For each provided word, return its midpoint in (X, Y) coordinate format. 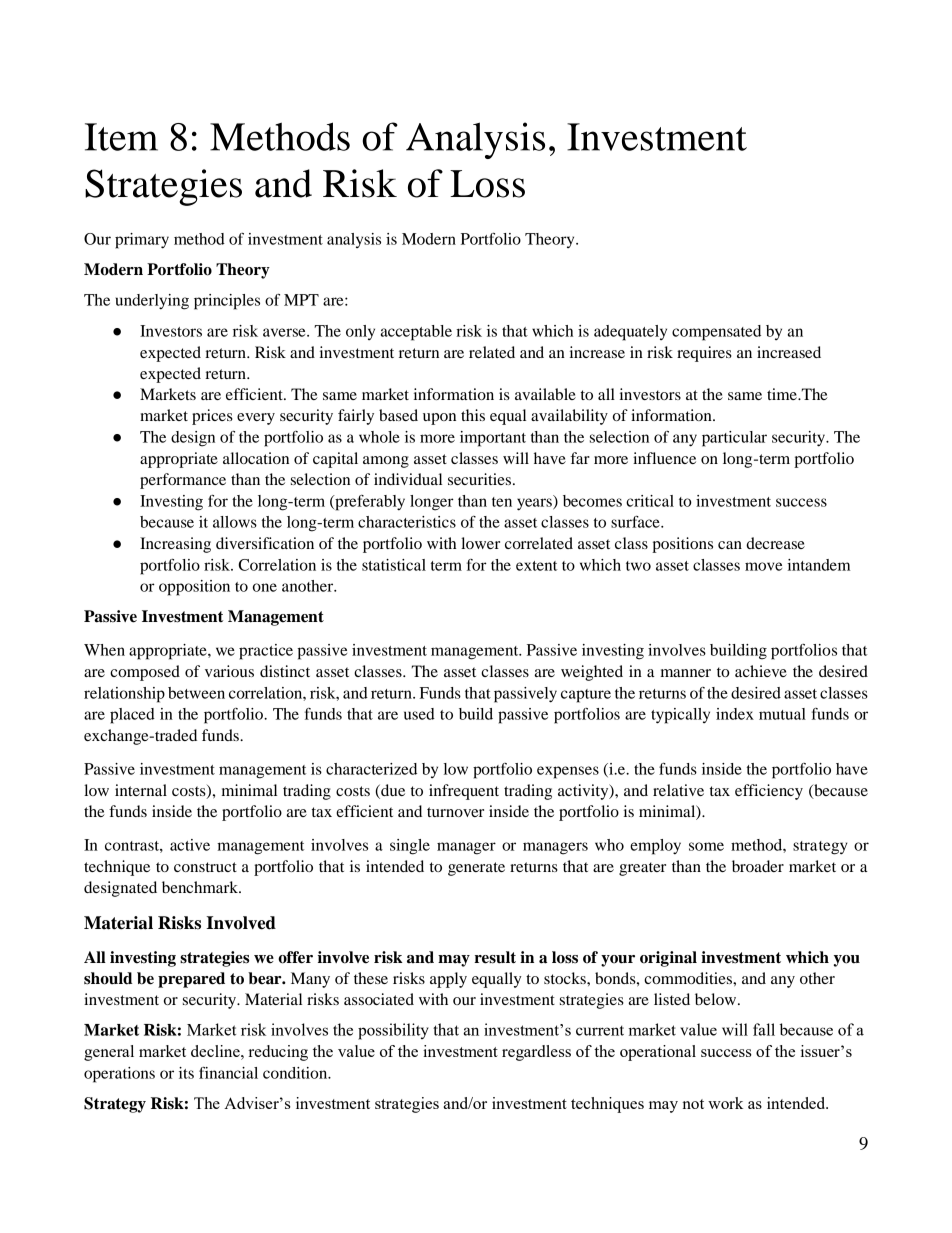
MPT (301, 300)
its (186, 1073)
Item (121, 137)
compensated (716, 333)
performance (183, 481)
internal (141, 790)
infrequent (464, 792)
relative (678, 790)
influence (664, 458)
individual (408, 479)
